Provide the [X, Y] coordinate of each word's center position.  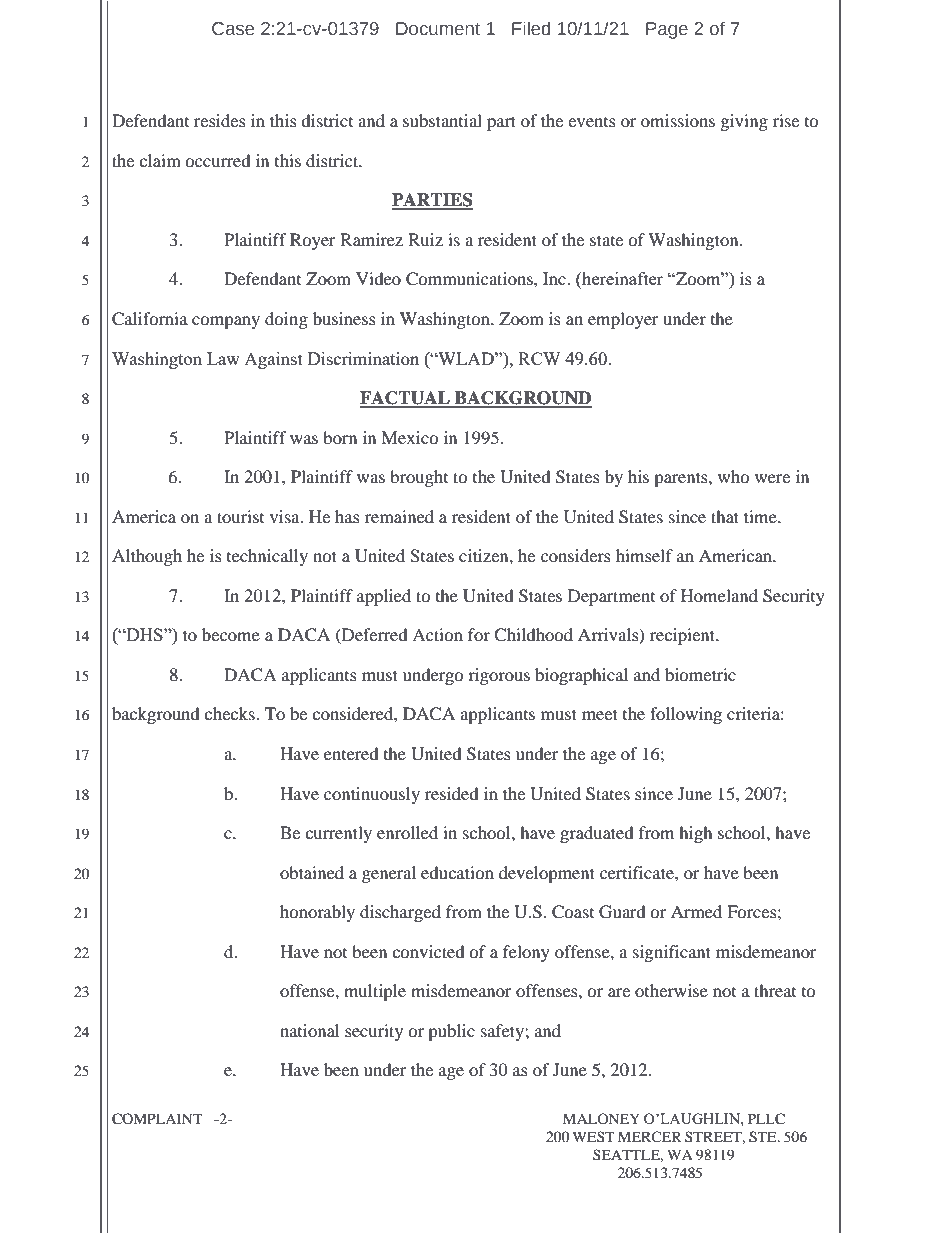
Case [233, 29]
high [696, 834]
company [226, 322]
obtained [312, 872]
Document [438, 29]
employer [623, 320]
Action [437, 634]
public [451, 1032]
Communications [470, 279]
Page [667, 30]
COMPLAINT [157, 1119]
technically [267, 557]
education [457, 872]
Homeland [719, 595]
